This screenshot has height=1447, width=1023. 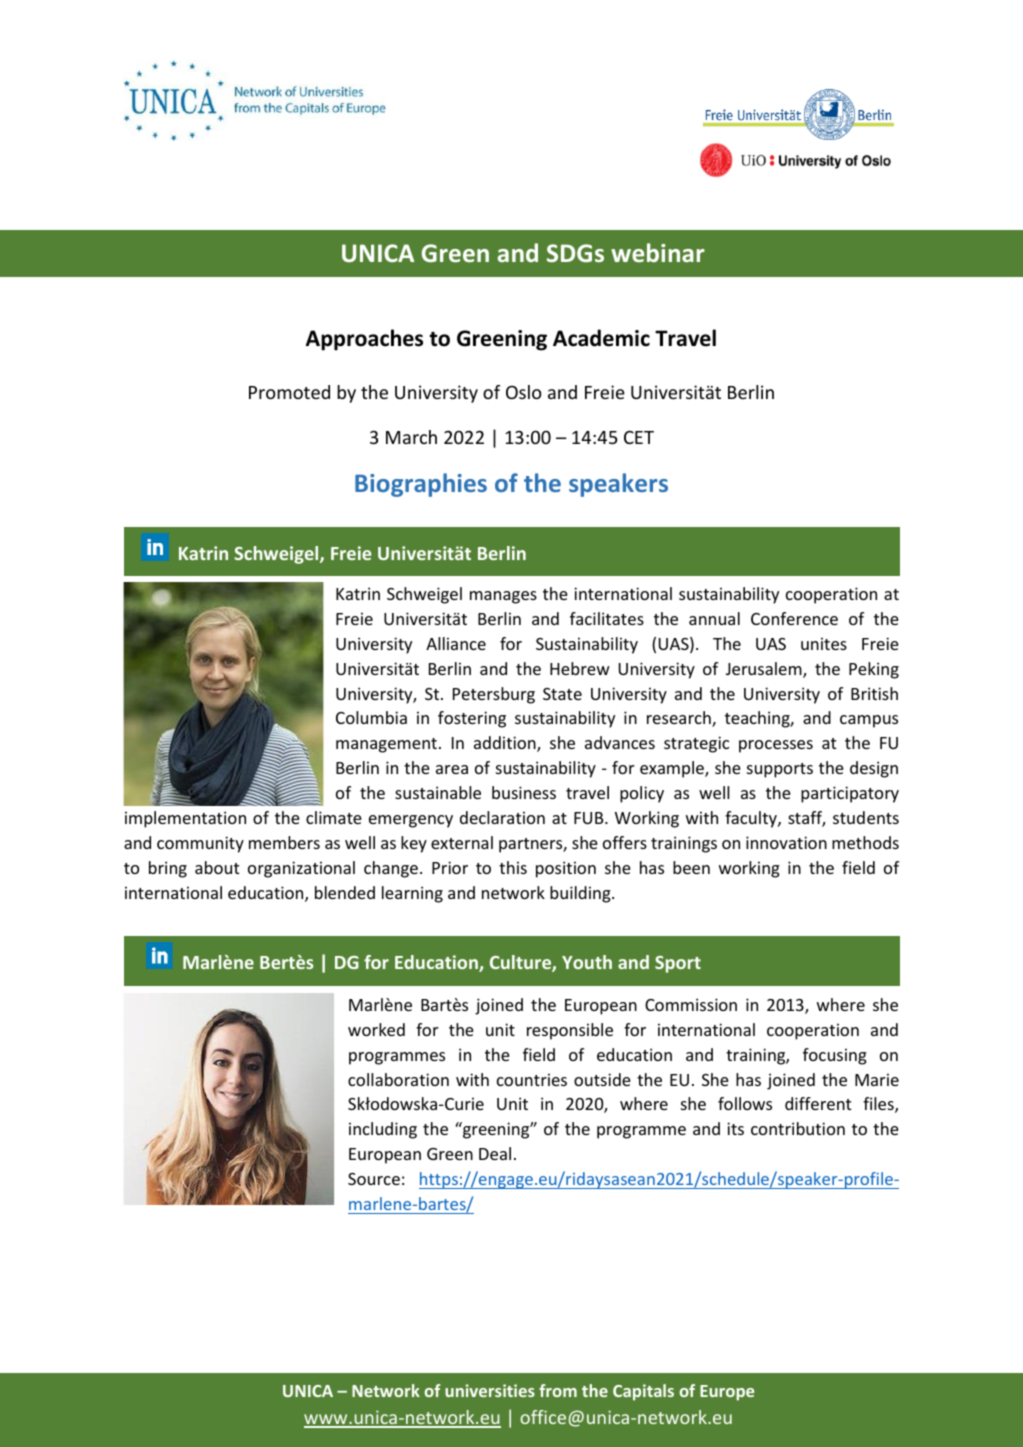 What do you see at coordinates (643, 1392) in the screenshot?
I see `Capitals` at bounding box center [643, 1392].
